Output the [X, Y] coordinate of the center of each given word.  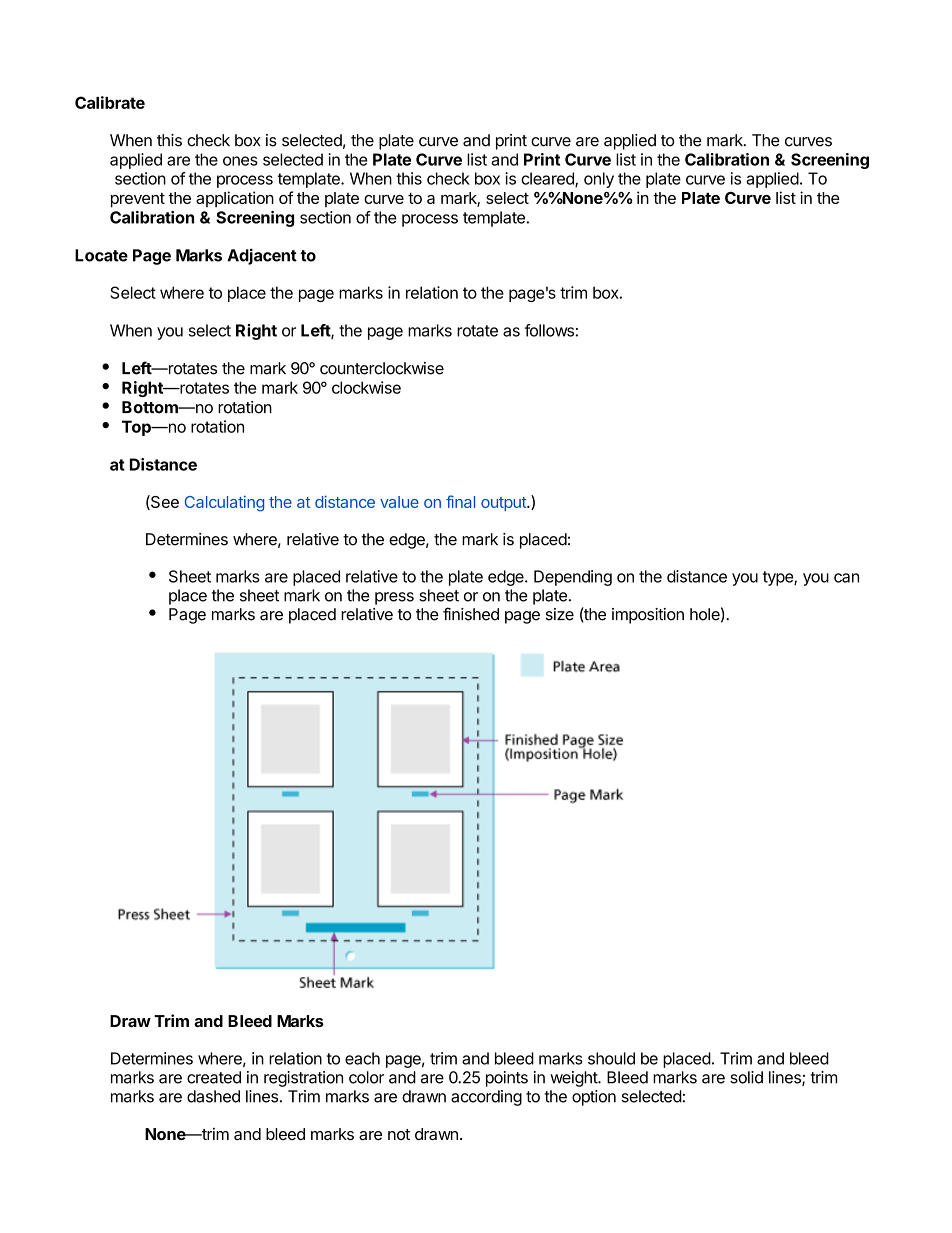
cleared [548, 179]
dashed [213, 1096]
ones [240, 161]
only [599, 180]
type [779, 578]
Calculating [224, 503]
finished [471, 614]
